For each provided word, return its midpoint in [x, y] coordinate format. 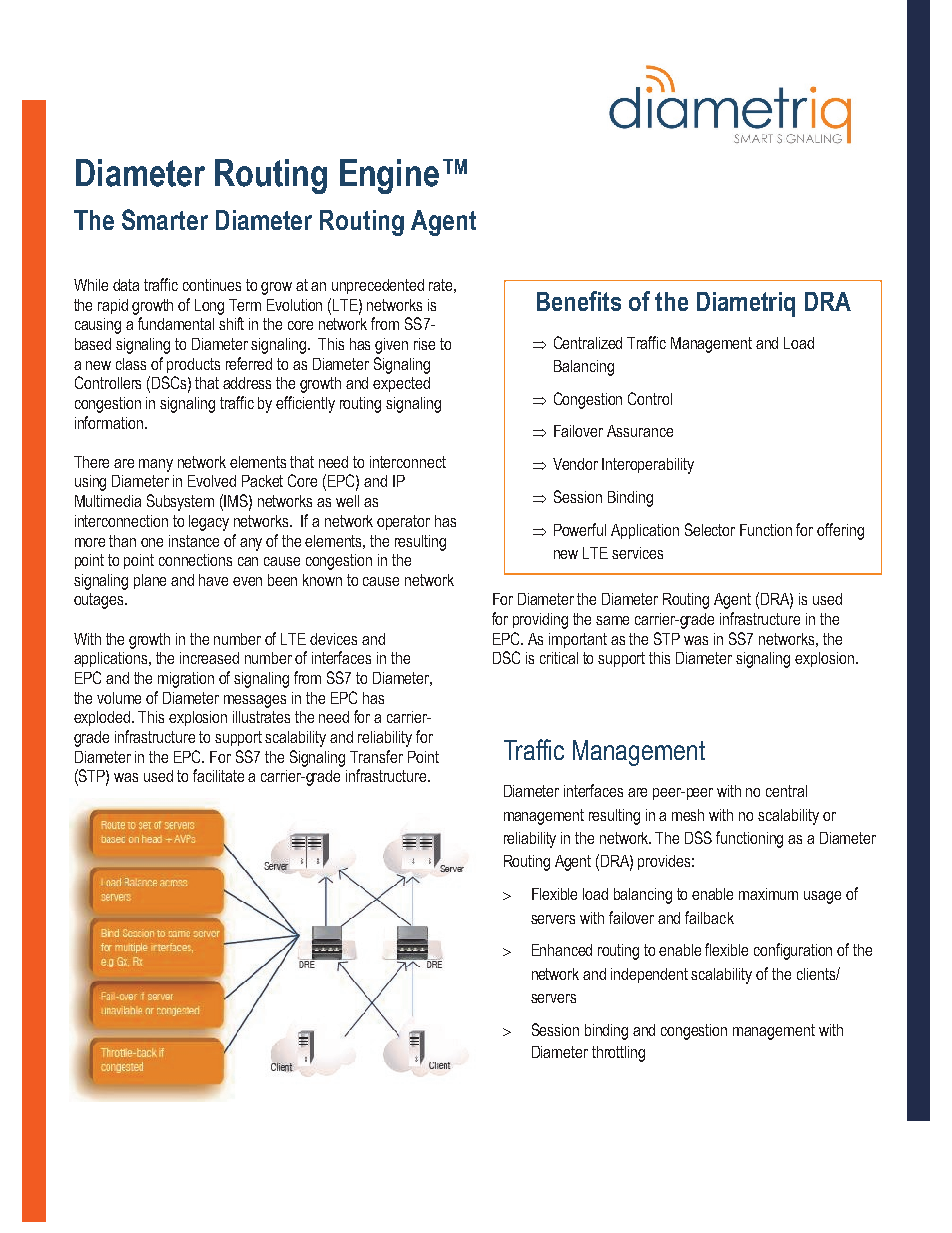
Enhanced [562, 950]
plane [150, 581]
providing [540, 621]
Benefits [579, 301]
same [612, 620]
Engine [389, 176]
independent [649, 975]
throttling [618, 1054]
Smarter [165, 219]
